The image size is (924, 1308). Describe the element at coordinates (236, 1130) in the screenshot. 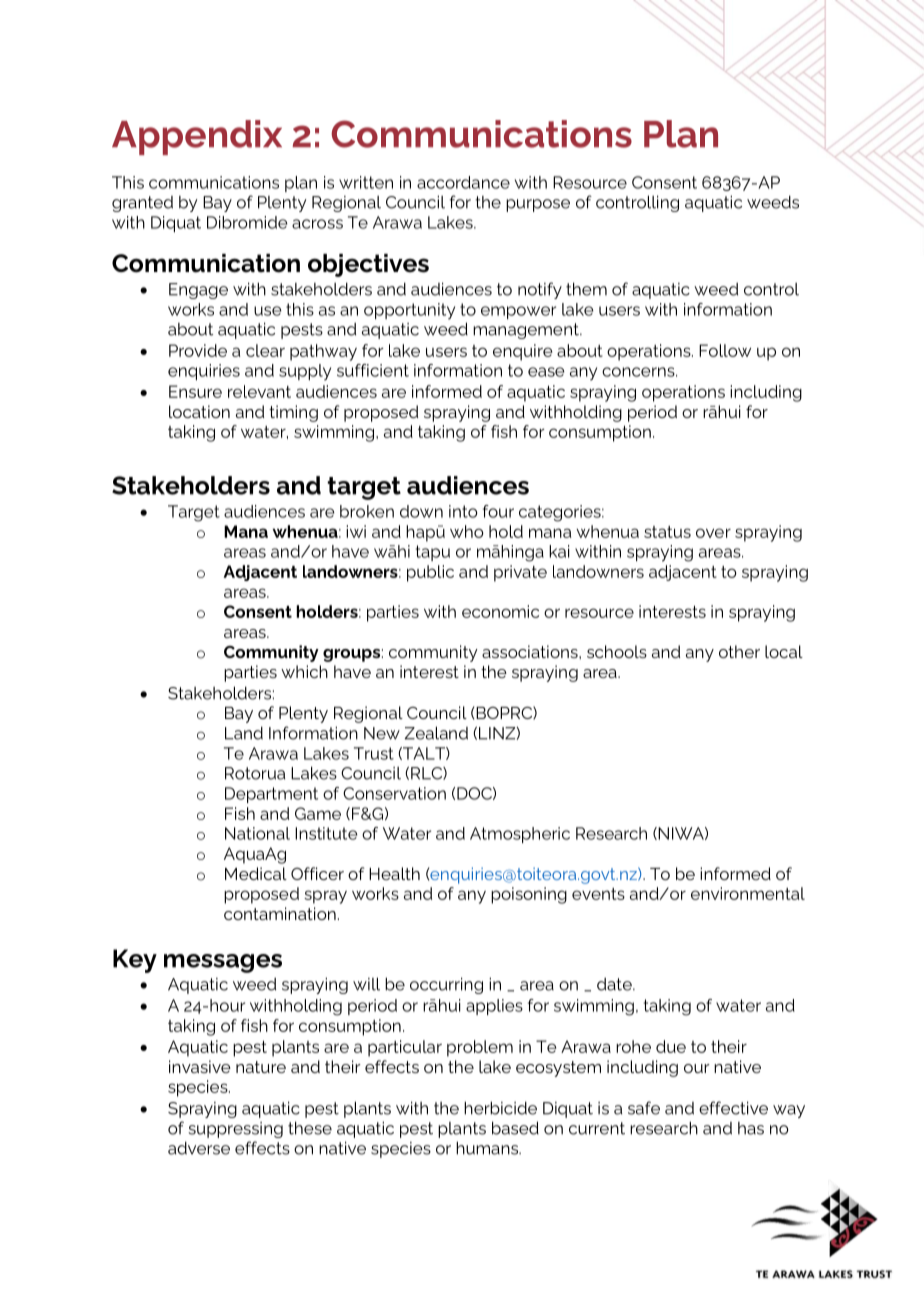

I see `suppressing` at that location.
